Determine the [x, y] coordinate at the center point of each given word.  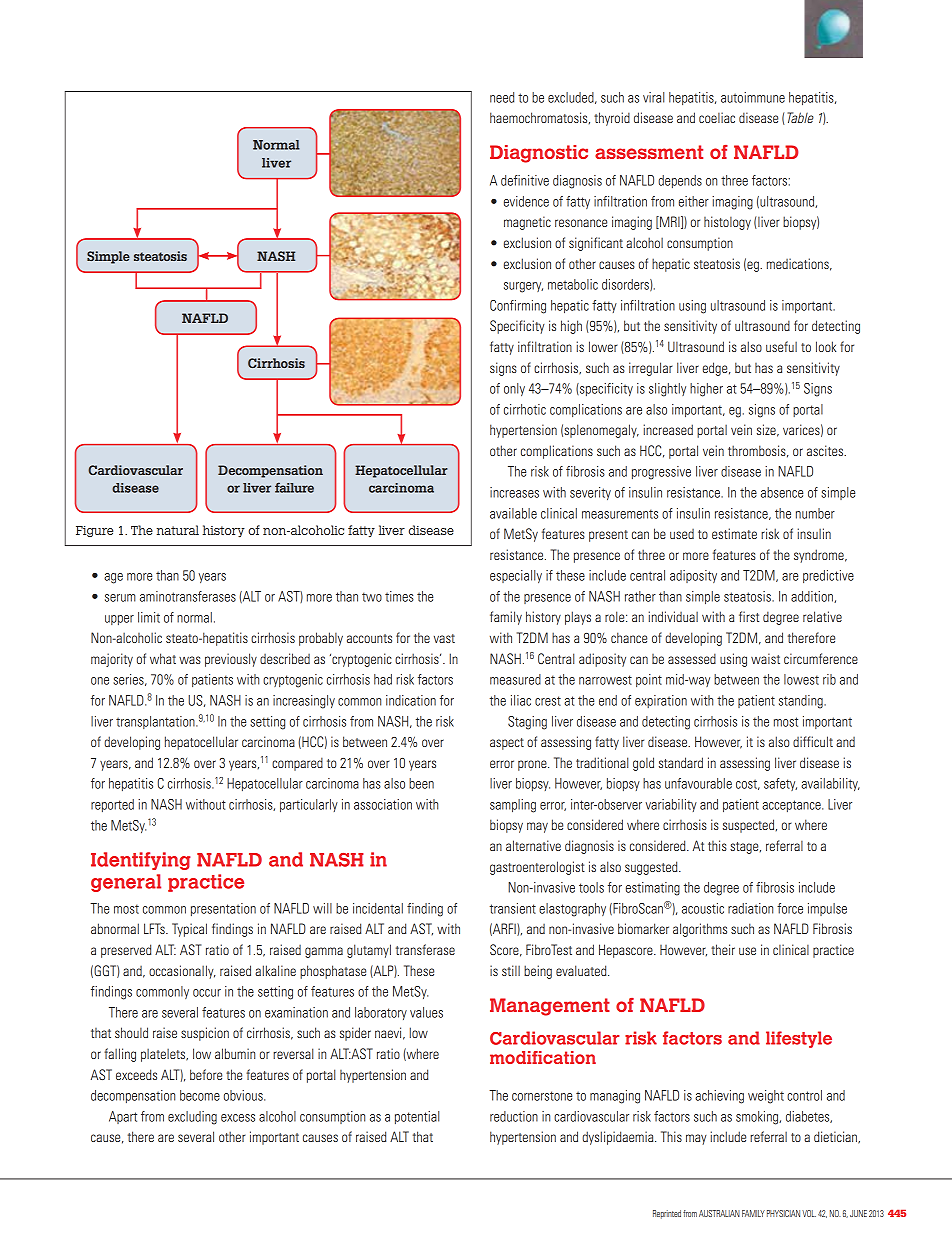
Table [800, 117]
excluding [192, 1118]
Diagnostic [539, 154]
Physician [783, 1213]
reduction [514, 1116]
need [502, 97]
